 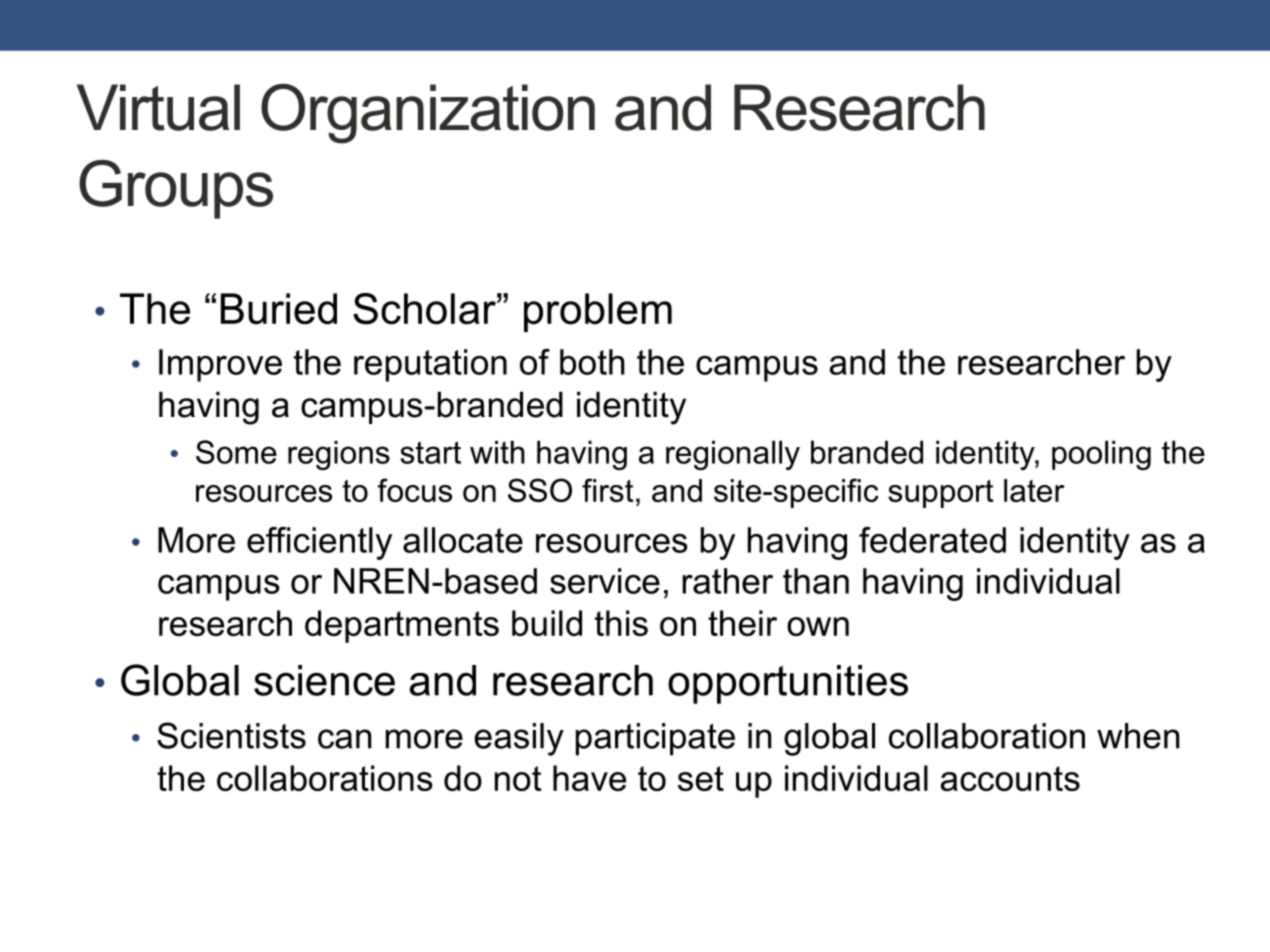 I want to click on both, so click(x=592, y=362).
